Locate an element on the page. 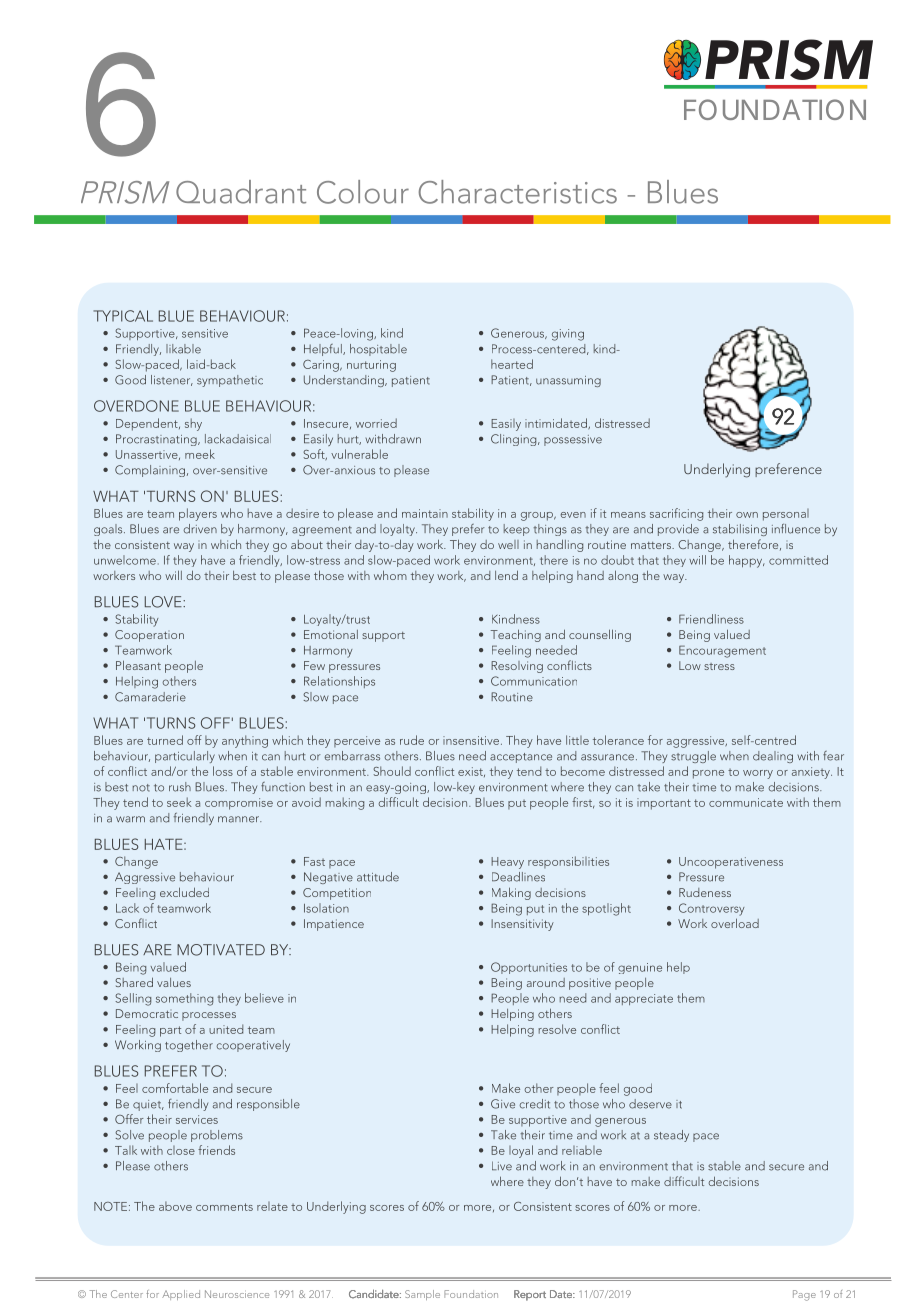 Image resolution: width=924 pixels, height=1308 pixels. Characteristics is located at coordinates (518, 192).
